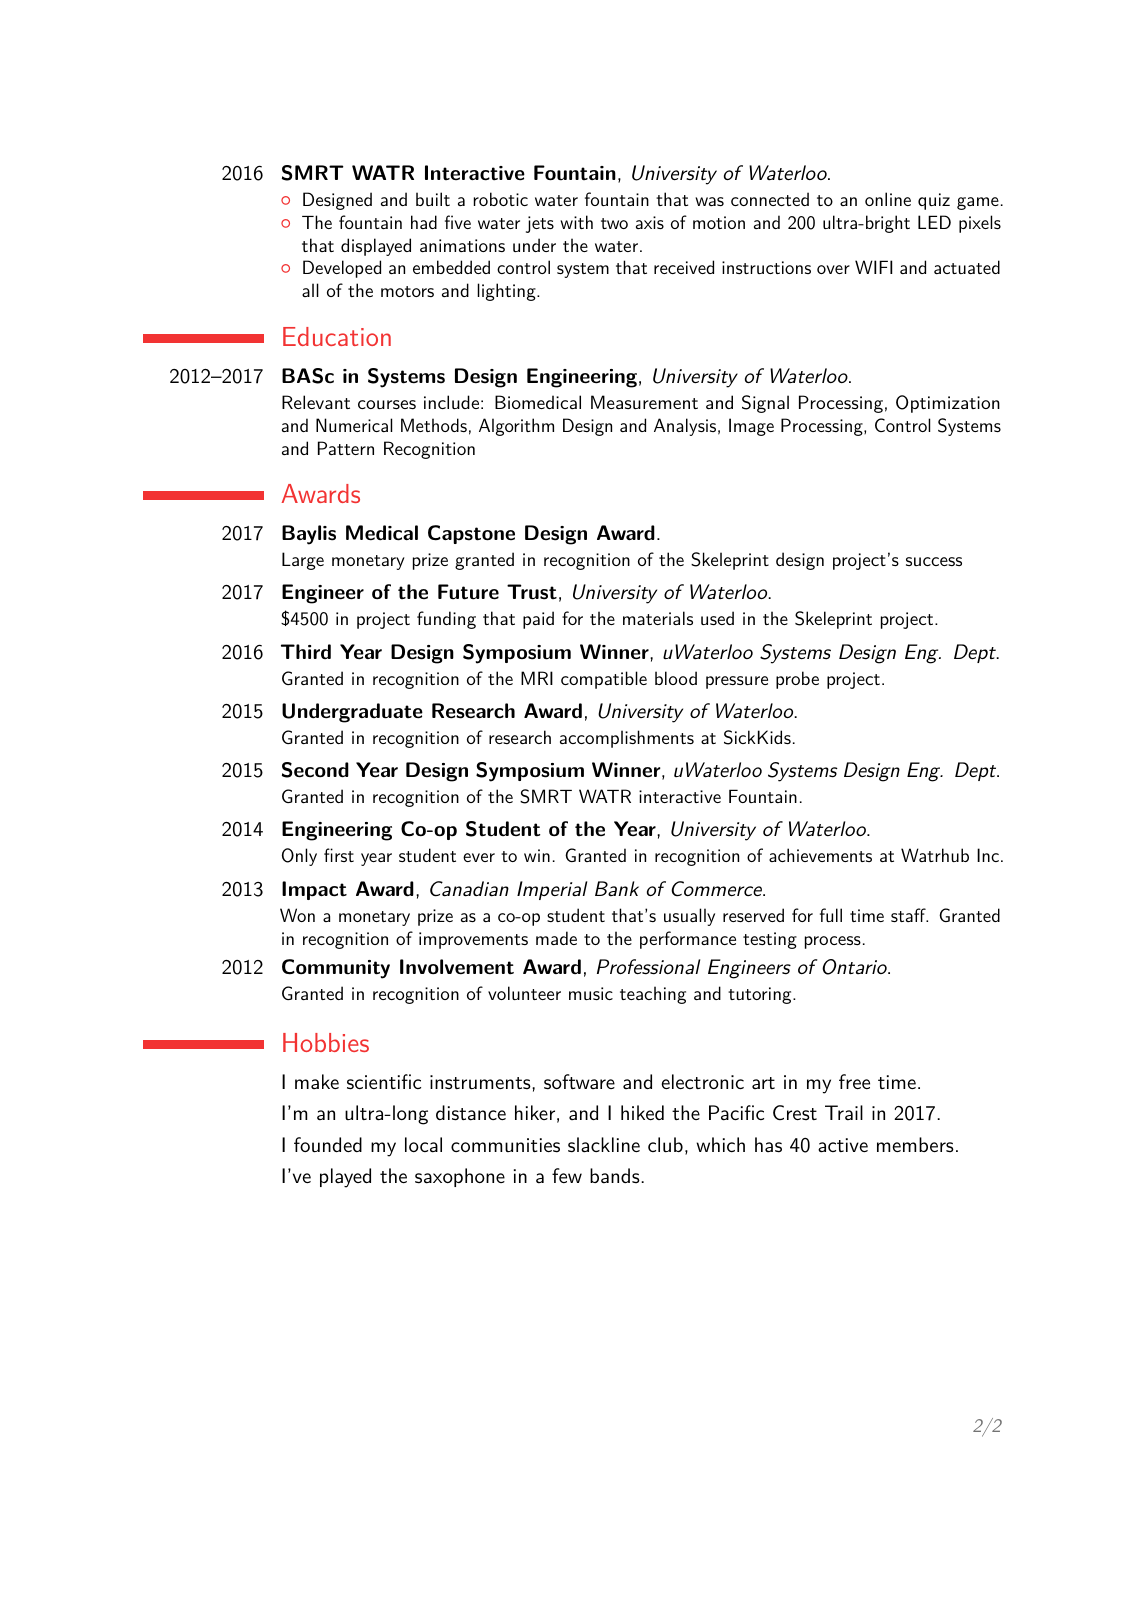 The width and height of the screenshot is (1144, 1618). I want to click on axis, so click(650, 222).
